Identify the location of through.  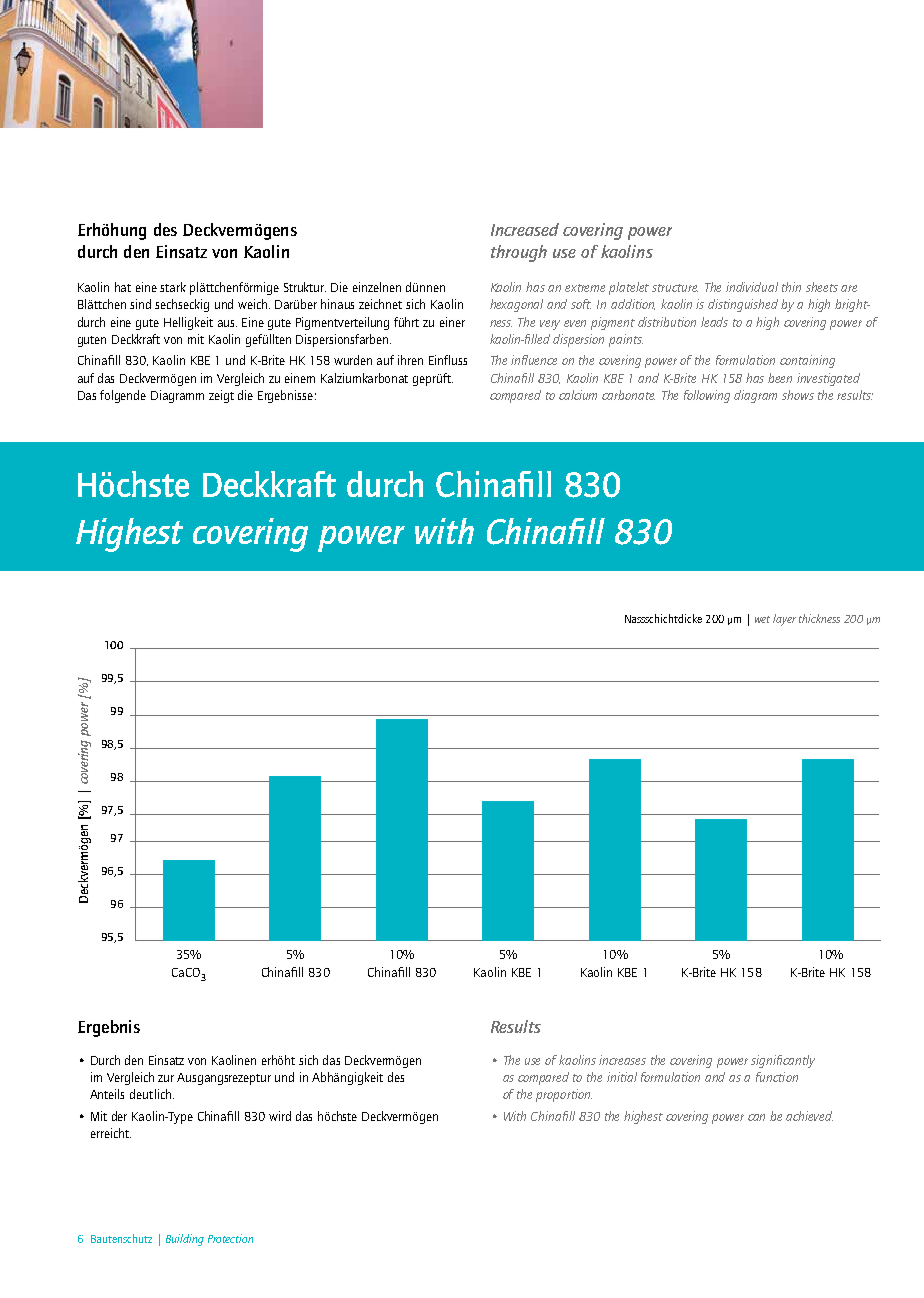
(519, 253).
